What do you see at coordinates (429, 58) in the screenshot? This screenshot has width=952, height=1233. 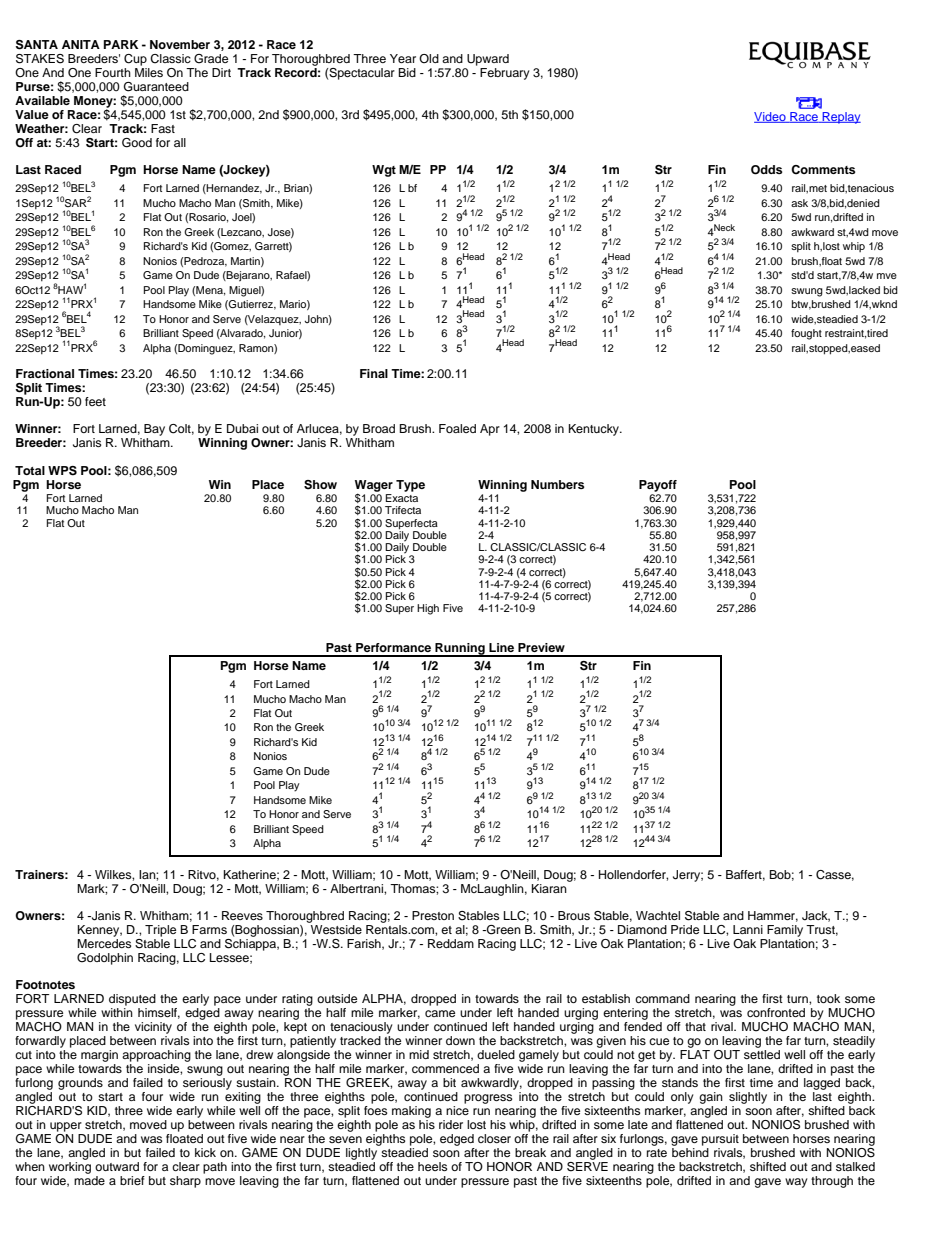 I see `Old` at bounding box center [429, 58].
